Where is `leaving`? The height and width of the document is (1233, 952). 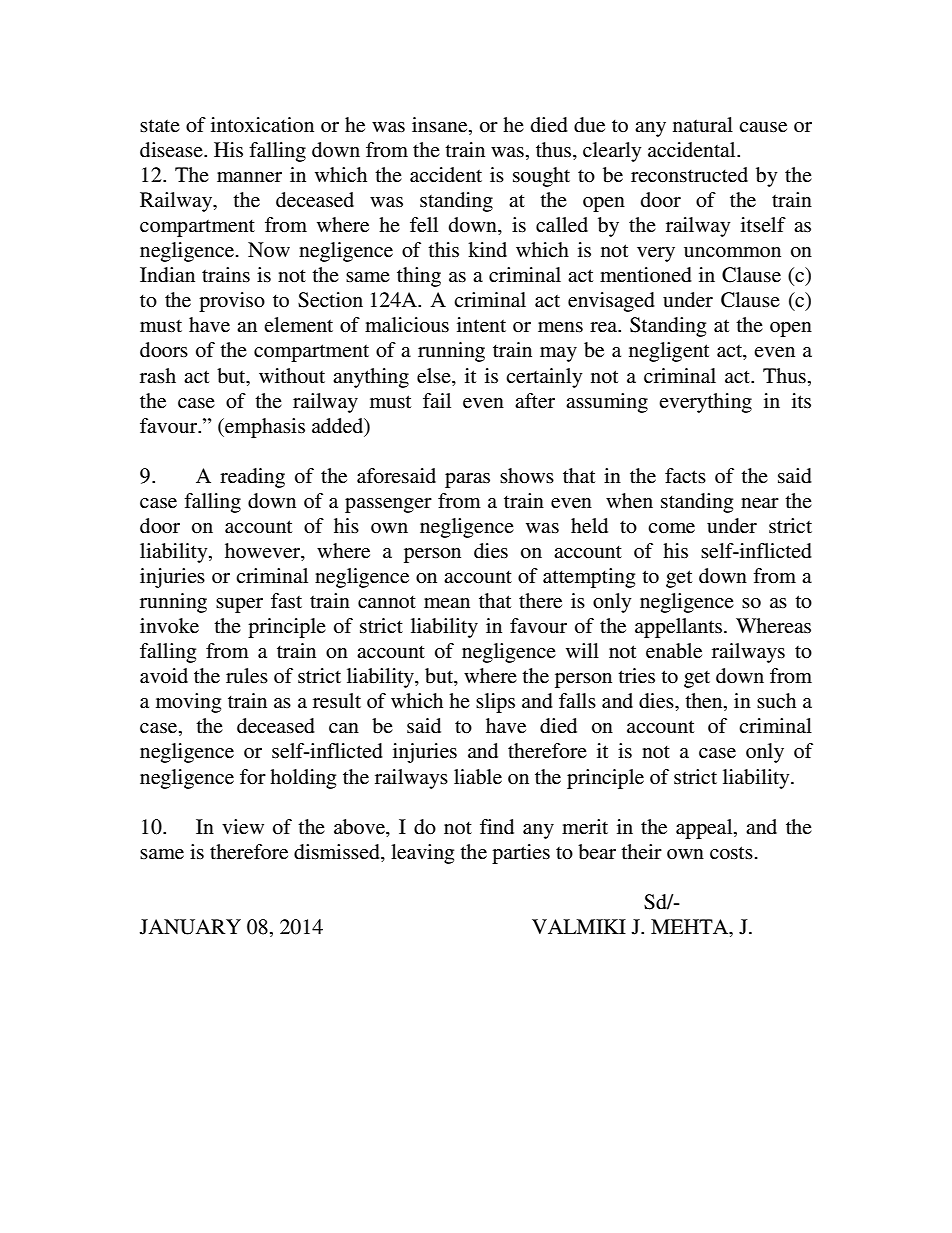 leaving is located at coordinates (422, 854).
